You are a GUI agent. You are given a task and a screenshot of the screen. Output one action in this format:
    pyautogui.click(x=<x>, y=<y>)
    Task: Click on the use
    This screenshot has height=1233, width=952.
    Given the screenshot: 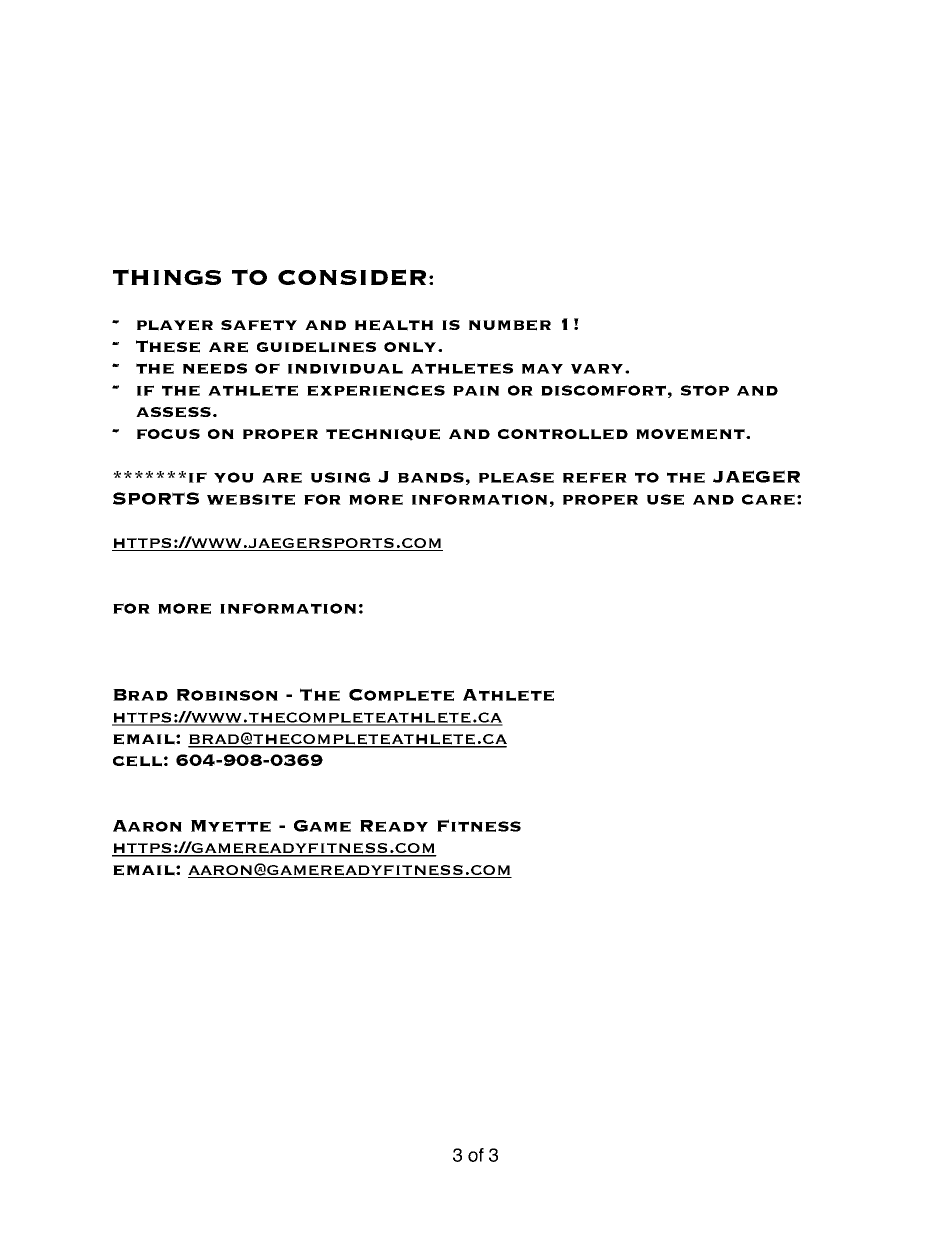 What is the action you would take?
    pyautogui.click(x=665, y=499)
